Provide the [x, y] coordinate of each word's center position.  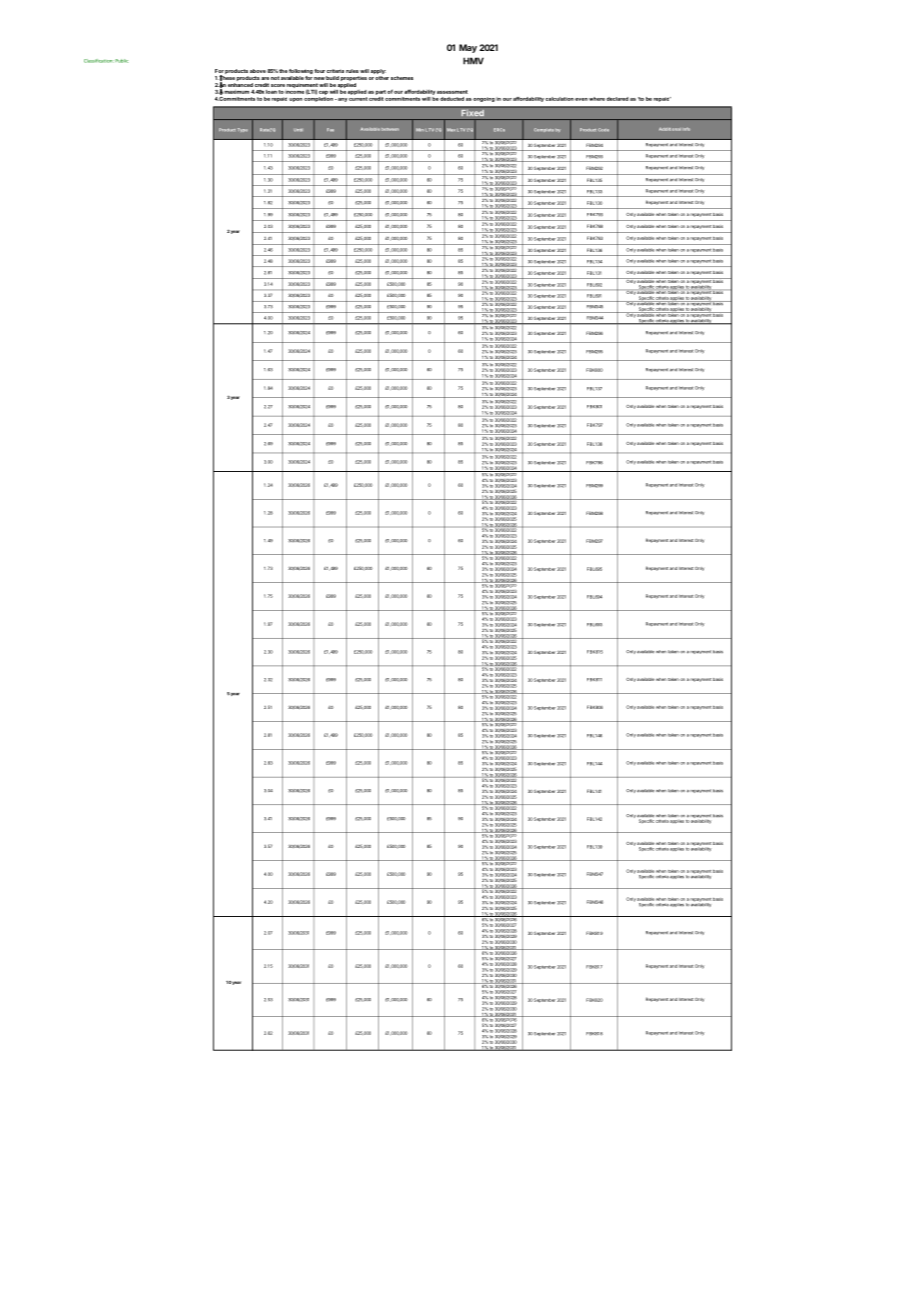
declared [617, 99]
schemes [402, 78]
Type [243, 130]
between [390, 129]
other [382, 78]
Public [121, 61]
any [342, 100]
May [468, 48]
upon [295, 100]
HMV [473, 61]
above [258, 71]
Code [603, 130]
